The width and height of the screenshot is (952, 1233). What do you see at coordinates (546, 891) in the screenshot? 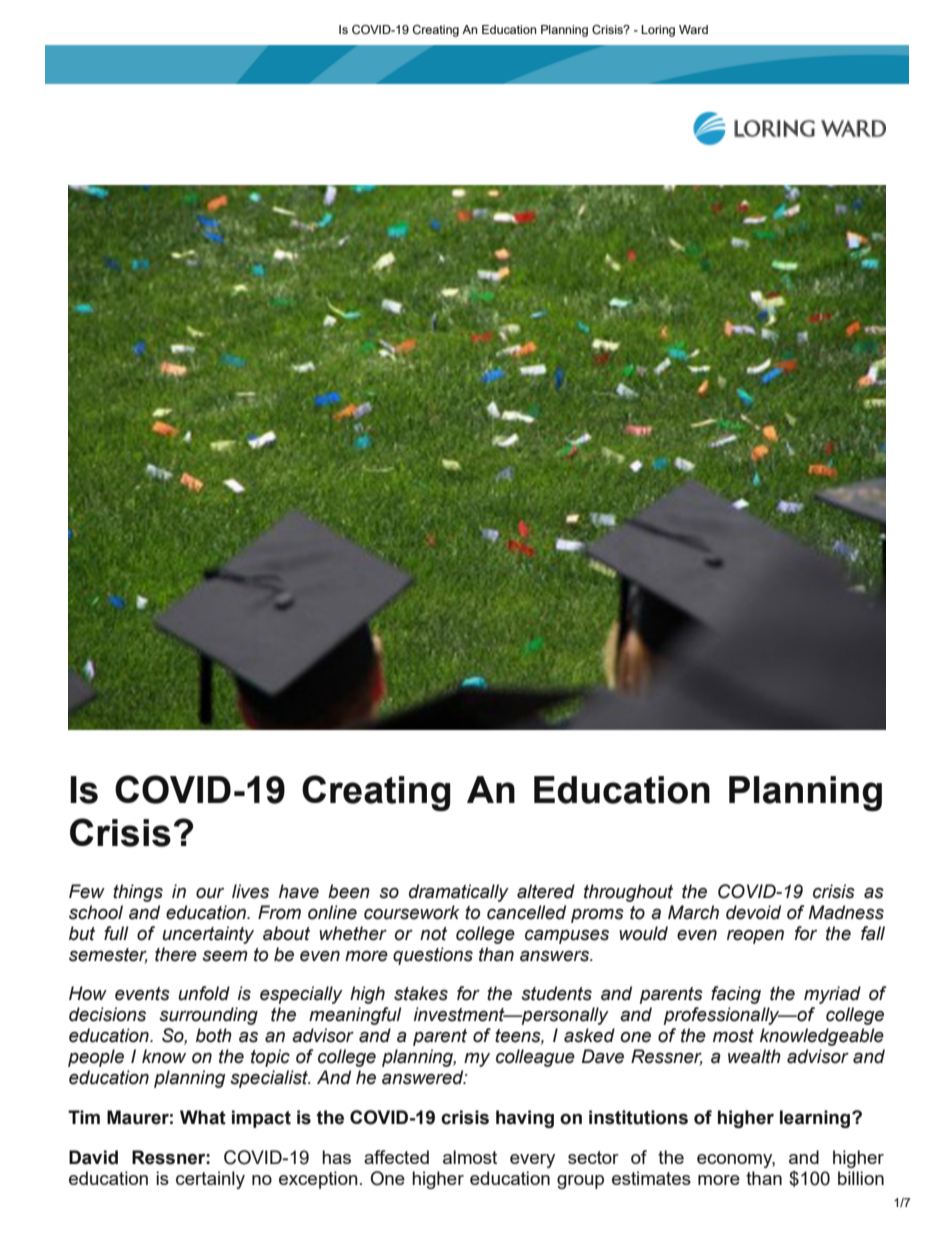
I see `altered` at bounding box center [546, 891].
